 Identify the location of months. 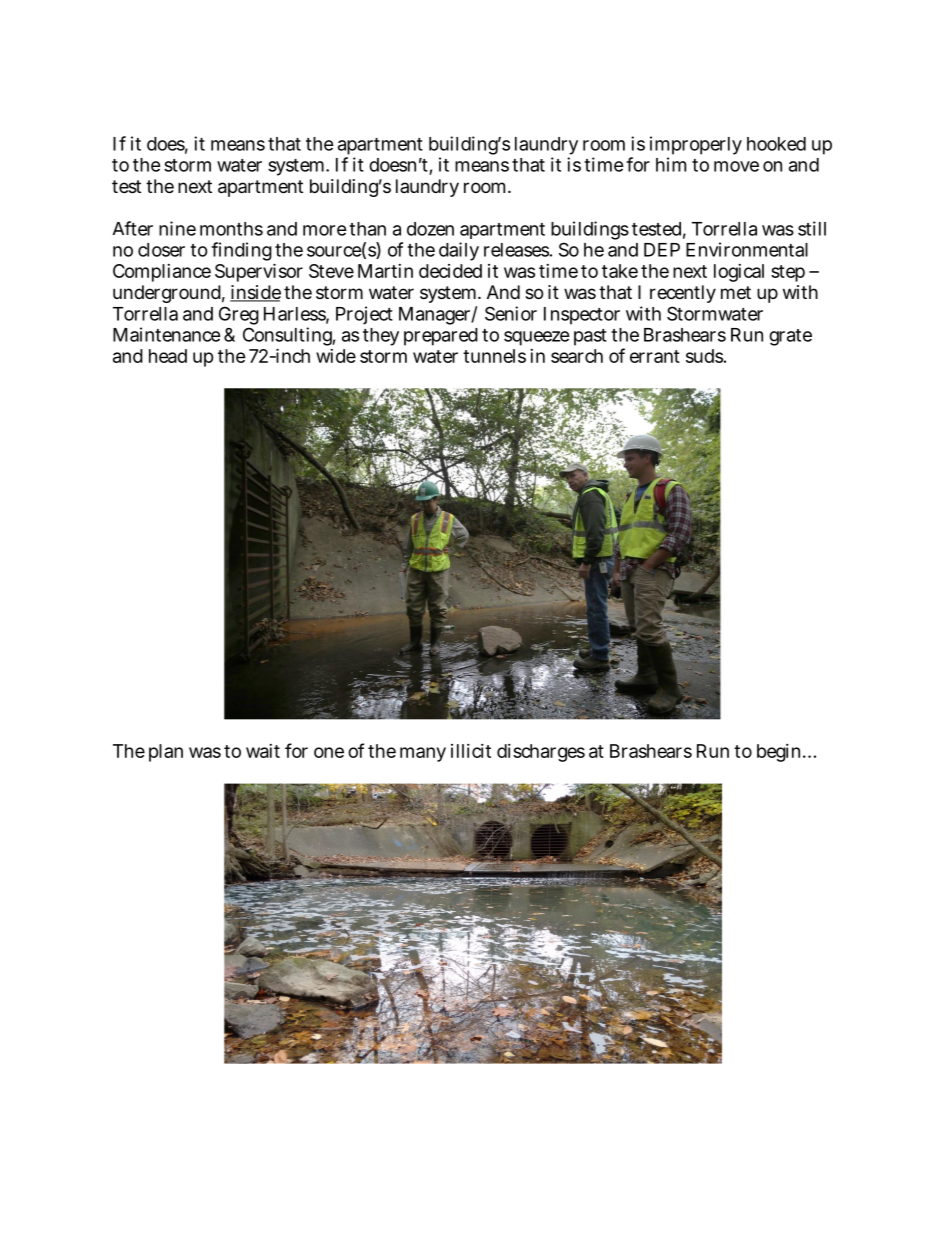
(231, 229).
